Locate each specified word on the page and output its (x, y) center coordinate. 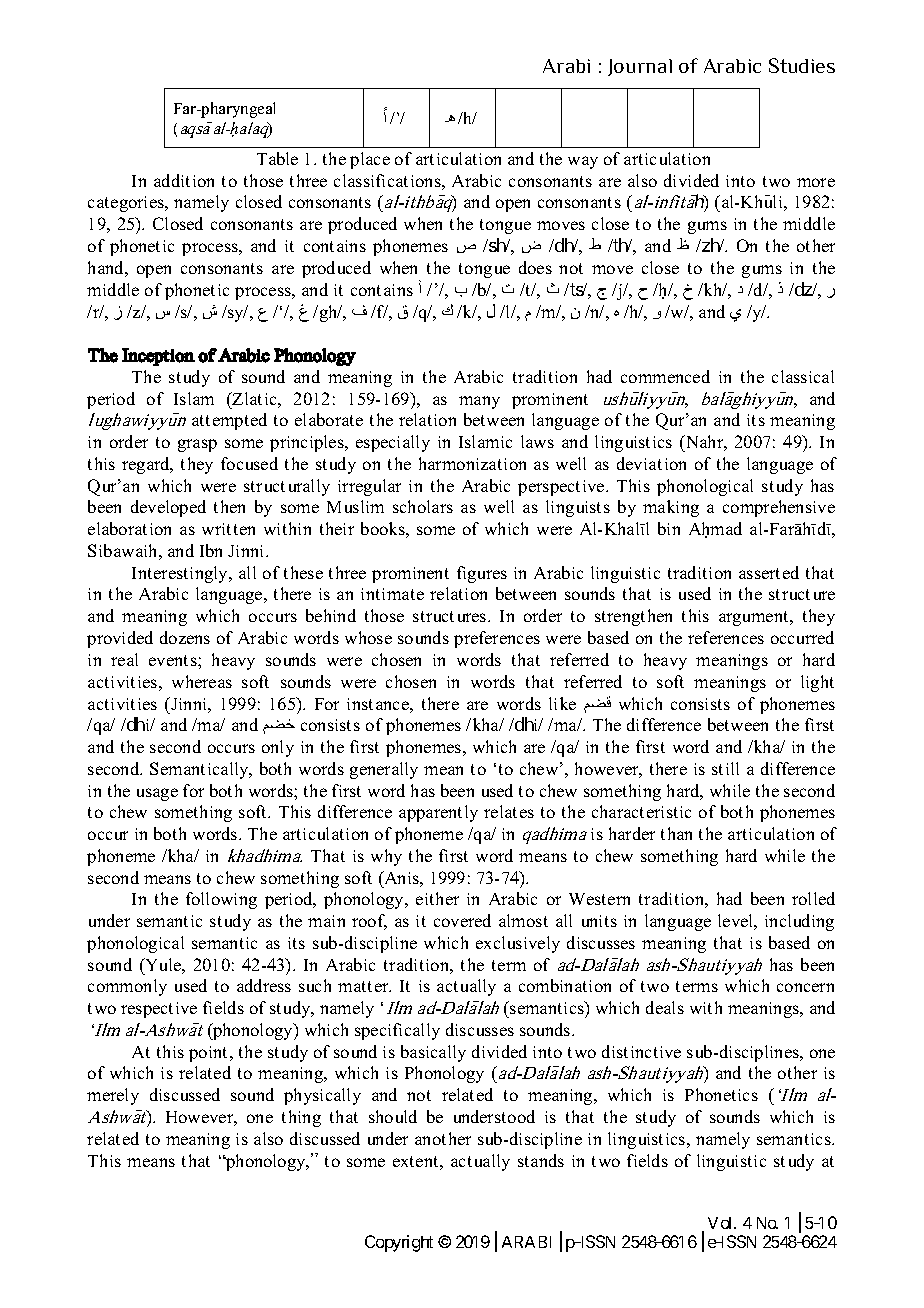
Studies (802, 65)
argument (755, 618)
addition (184, 180)
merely (113, 1096)
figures (482, 574)
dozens (185, 637)
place (370, 160)
